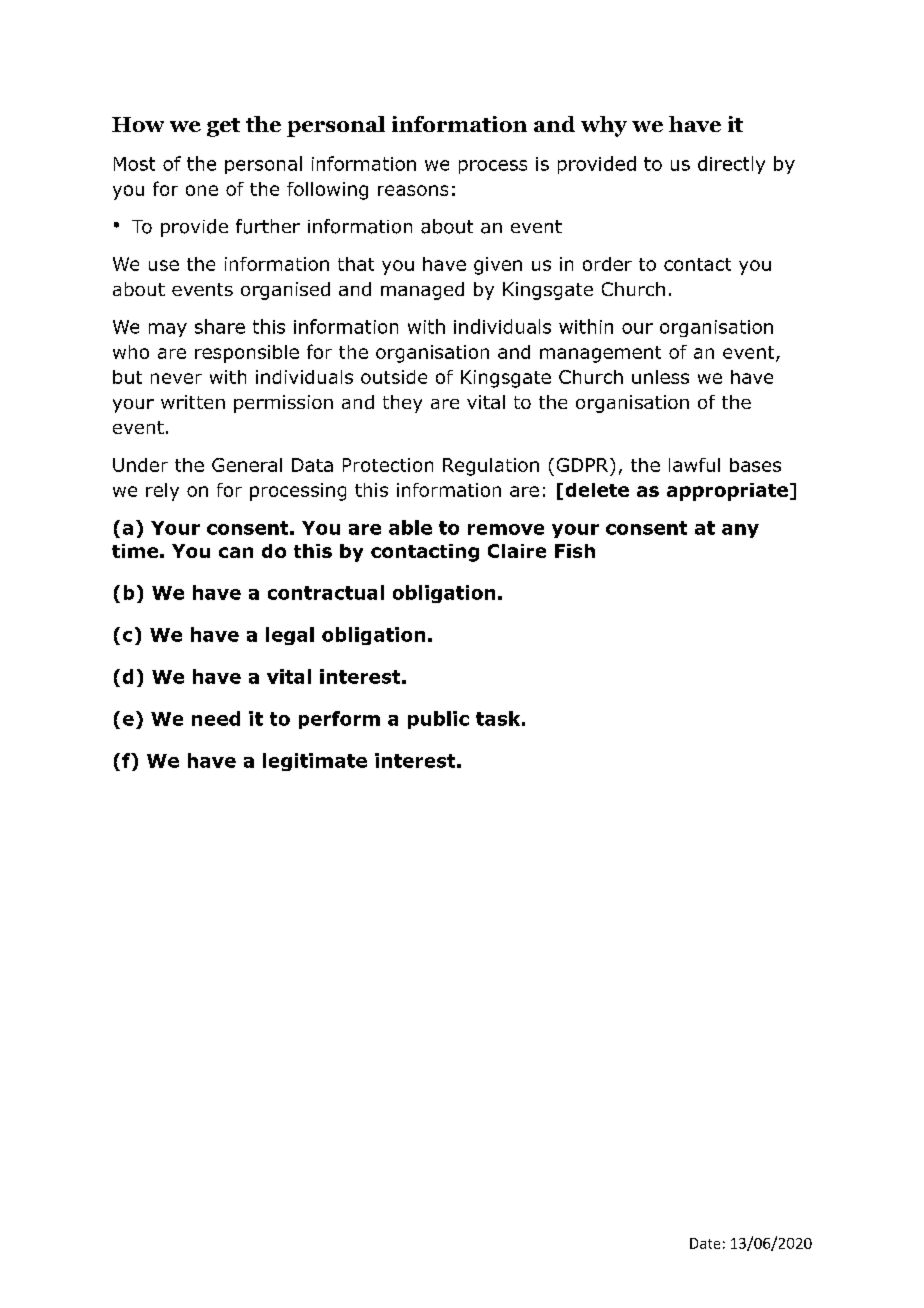 The width and height of the screenshot is (924, 1308). Describe the element at coordinates (438, 720) in the screenshot. I see `public` at that location.
